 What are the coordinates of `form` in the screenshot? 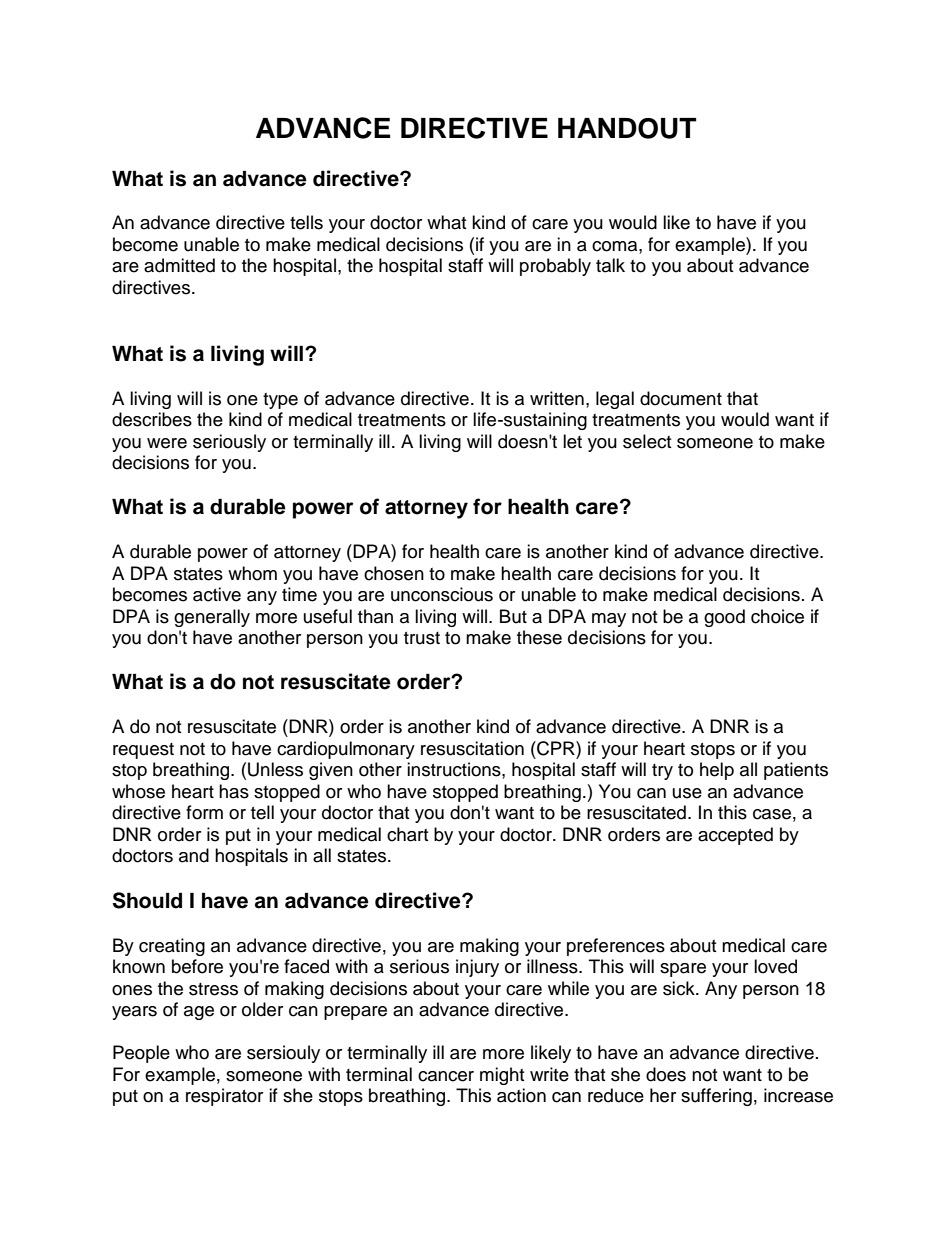 It's located at (204, 812).
